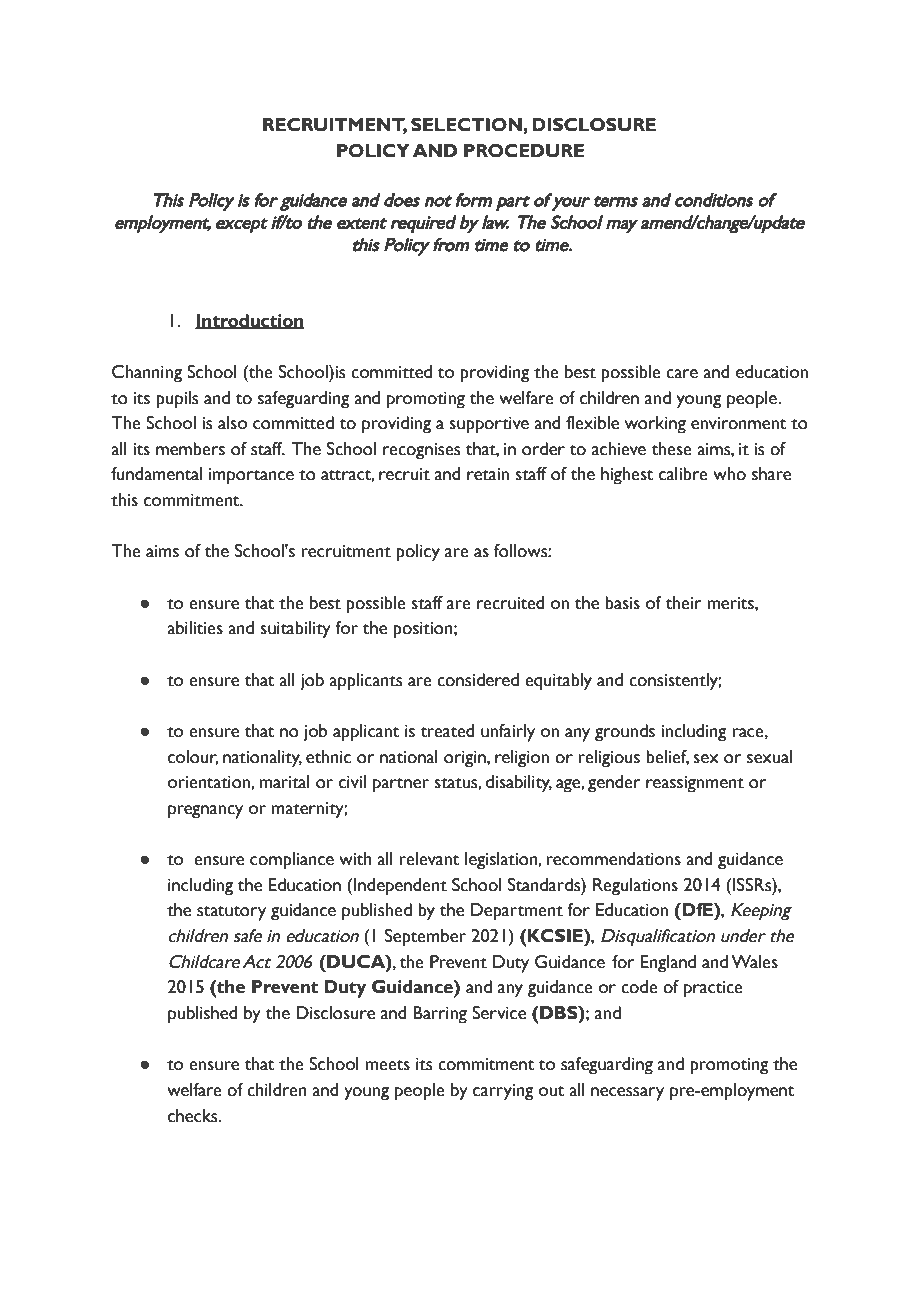 The width and height of the page is (924, 1307). What do you see at coordinates (467, 125) in the page?
I see `SELECTION` at bounding box center [467, 125].
